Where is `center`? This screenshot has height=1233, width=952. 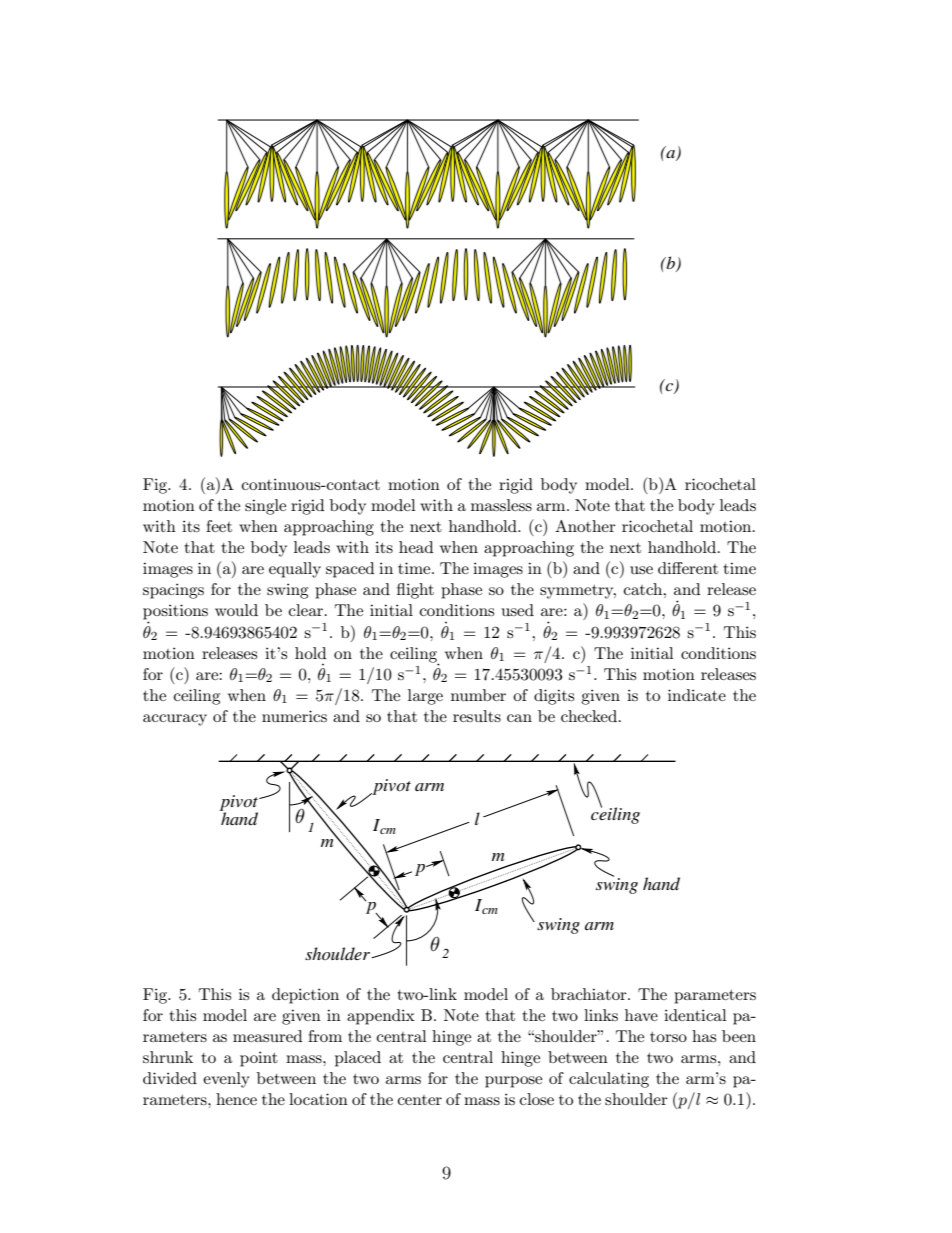 center is located at coordinates (420, 1100).
